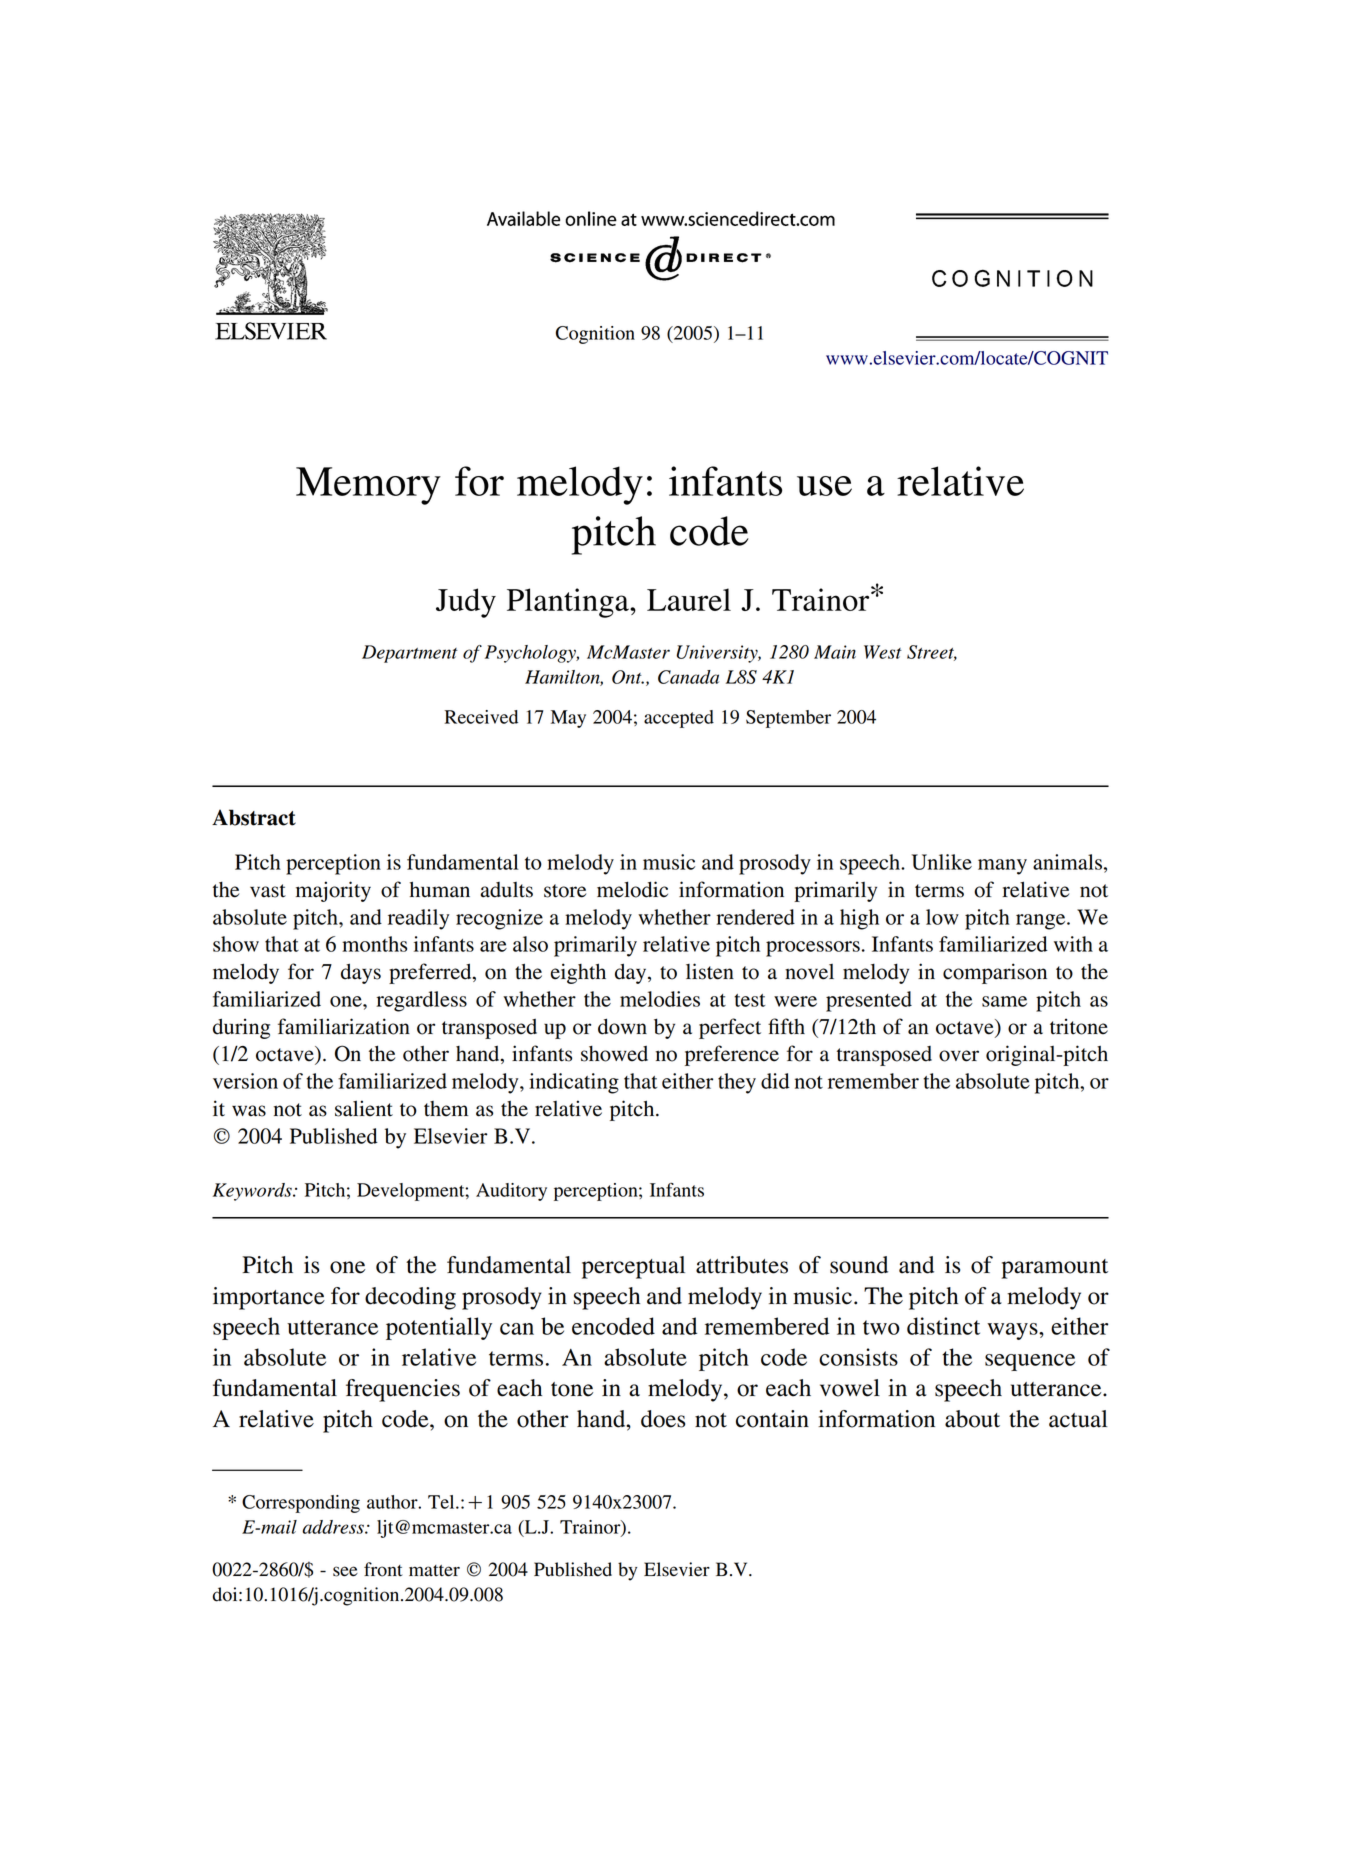 This screenshot has height=1857, width=1359. Describe the element at coordinates (663, 1419) in the screenshot. I see `does` at that location.
